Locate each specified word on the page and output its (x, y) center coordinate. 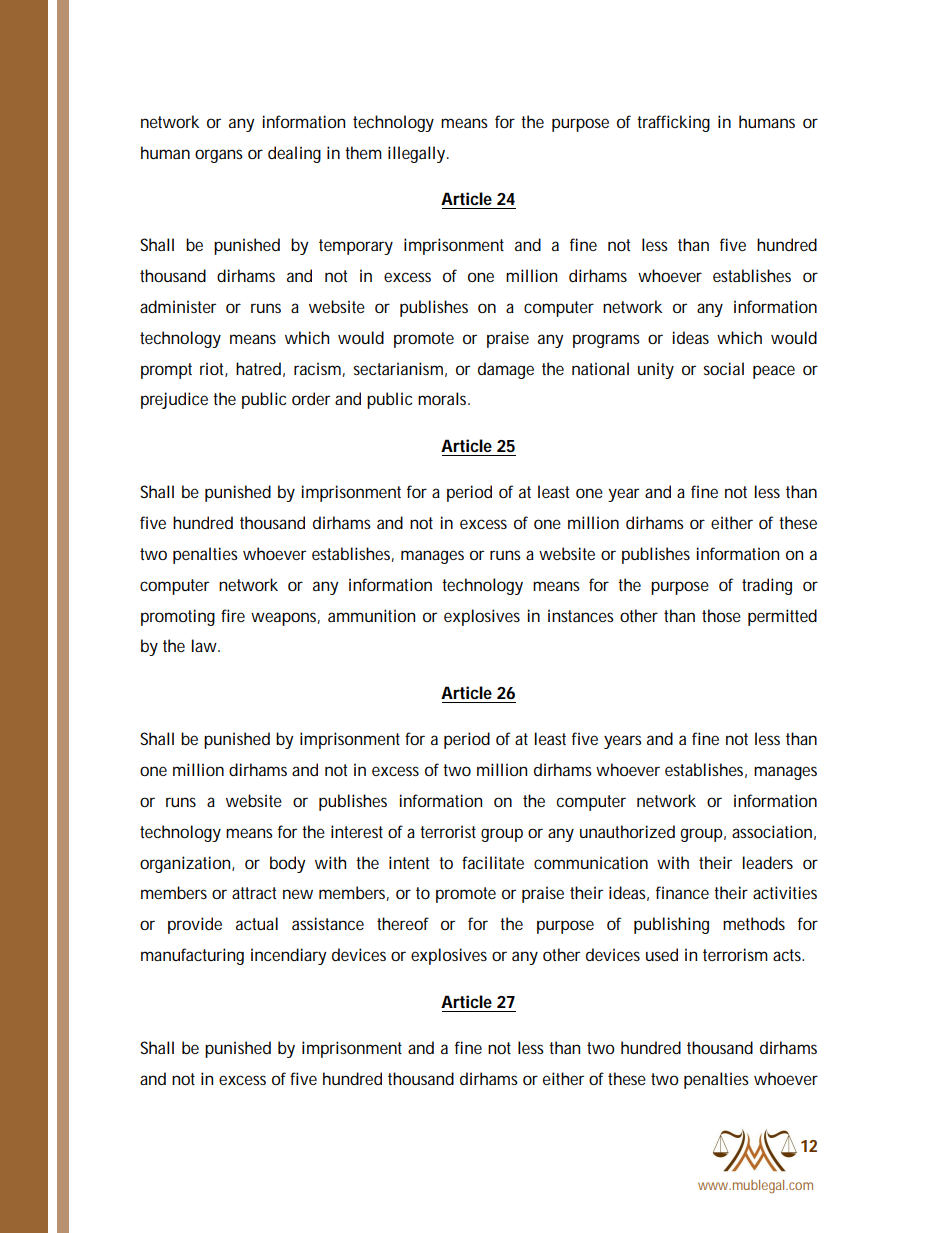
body (288, 864)
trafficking (673, 123)
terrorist (448, 831)
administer (178, 306)
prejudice (174, 400)
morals (442, 398)
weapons (283, 619)
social (724, 368)
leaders (768, 862)
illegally (416, 154)
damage (506, 370)
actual (257, 923)
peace (774, 372)
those (721, 615)
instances (581, 615)
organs (219, 156)
